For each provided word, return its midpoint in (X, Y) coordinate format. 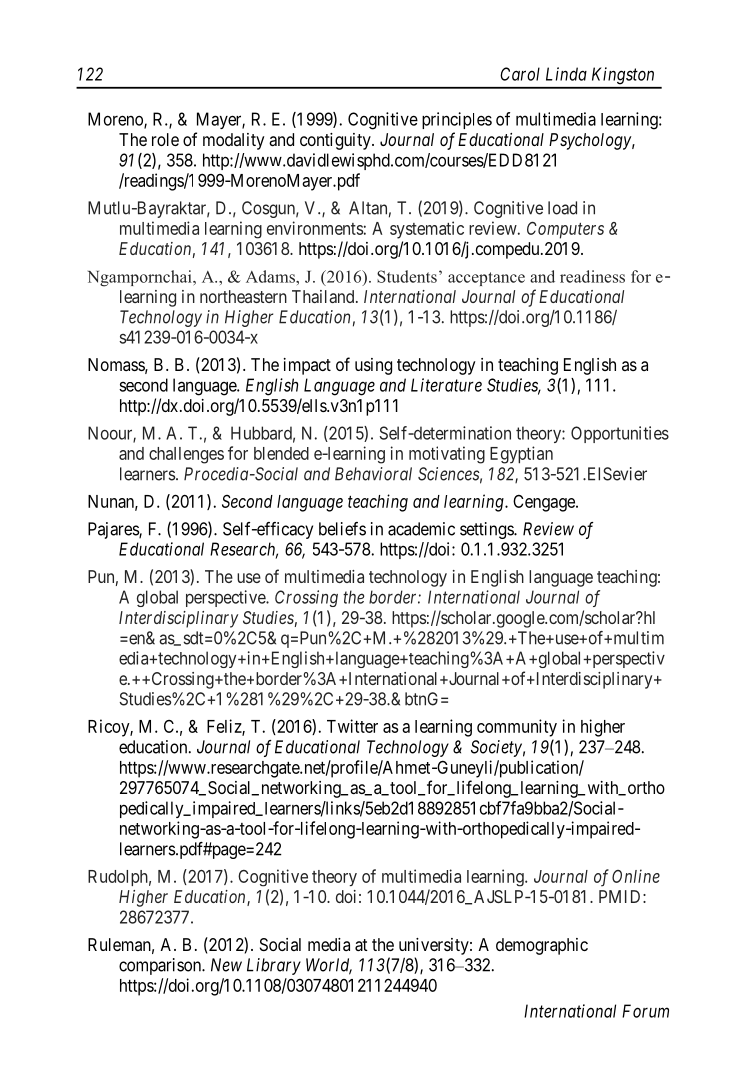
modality (233, 141)
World (329, 966)
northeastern (243, 296)
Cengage (545, 503)
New (226, 965)
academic (421, 529)
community (517, 728)
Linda (566, 74)
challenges (186, 455)
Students (407, 276)
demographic (542, 946)
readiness (592, 276)
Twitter (352, 726)
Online (636, 876)
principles (457, 120)
